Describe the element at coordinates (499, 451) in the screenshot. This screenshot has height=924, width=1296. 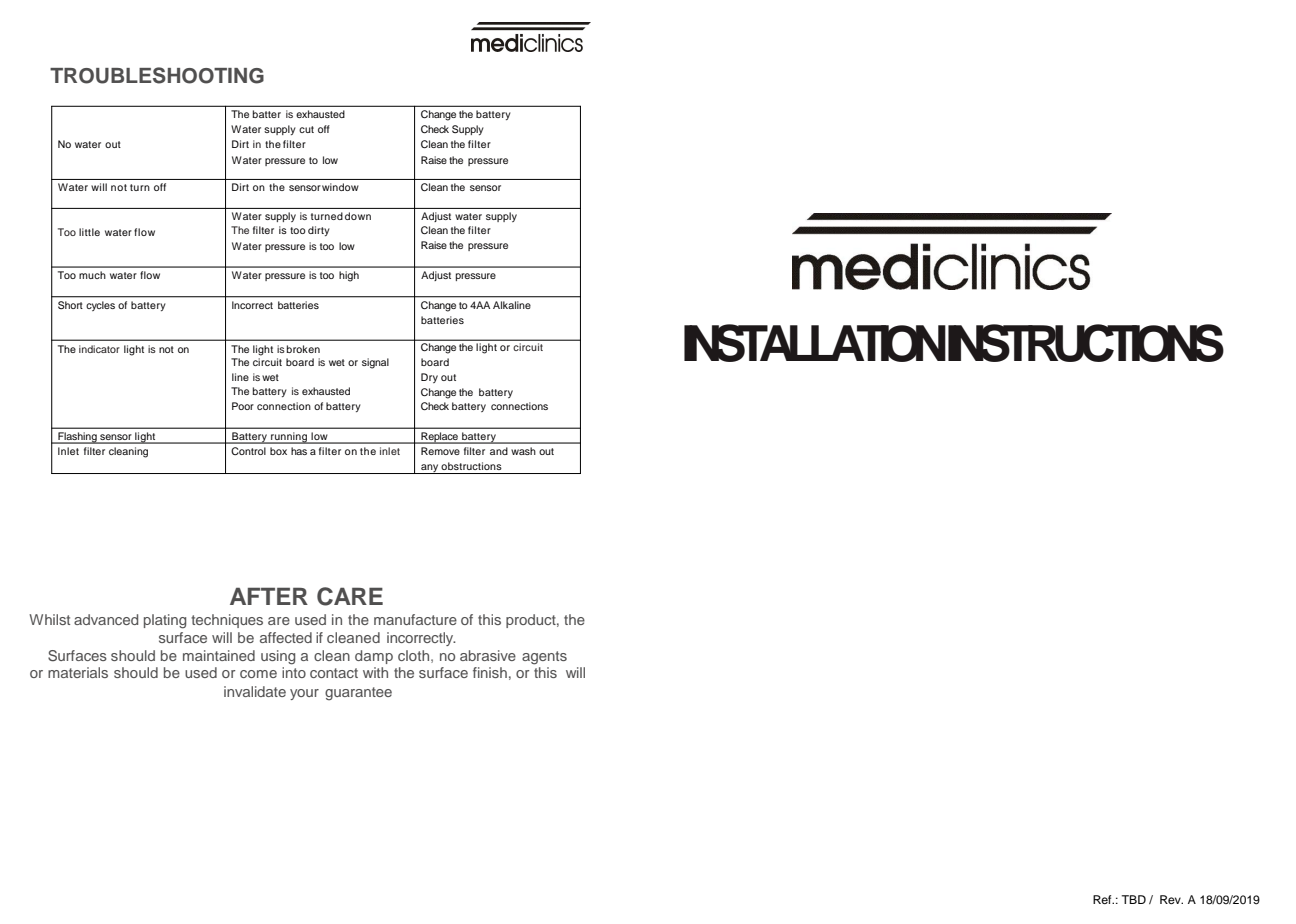
I see `and` at that location.
